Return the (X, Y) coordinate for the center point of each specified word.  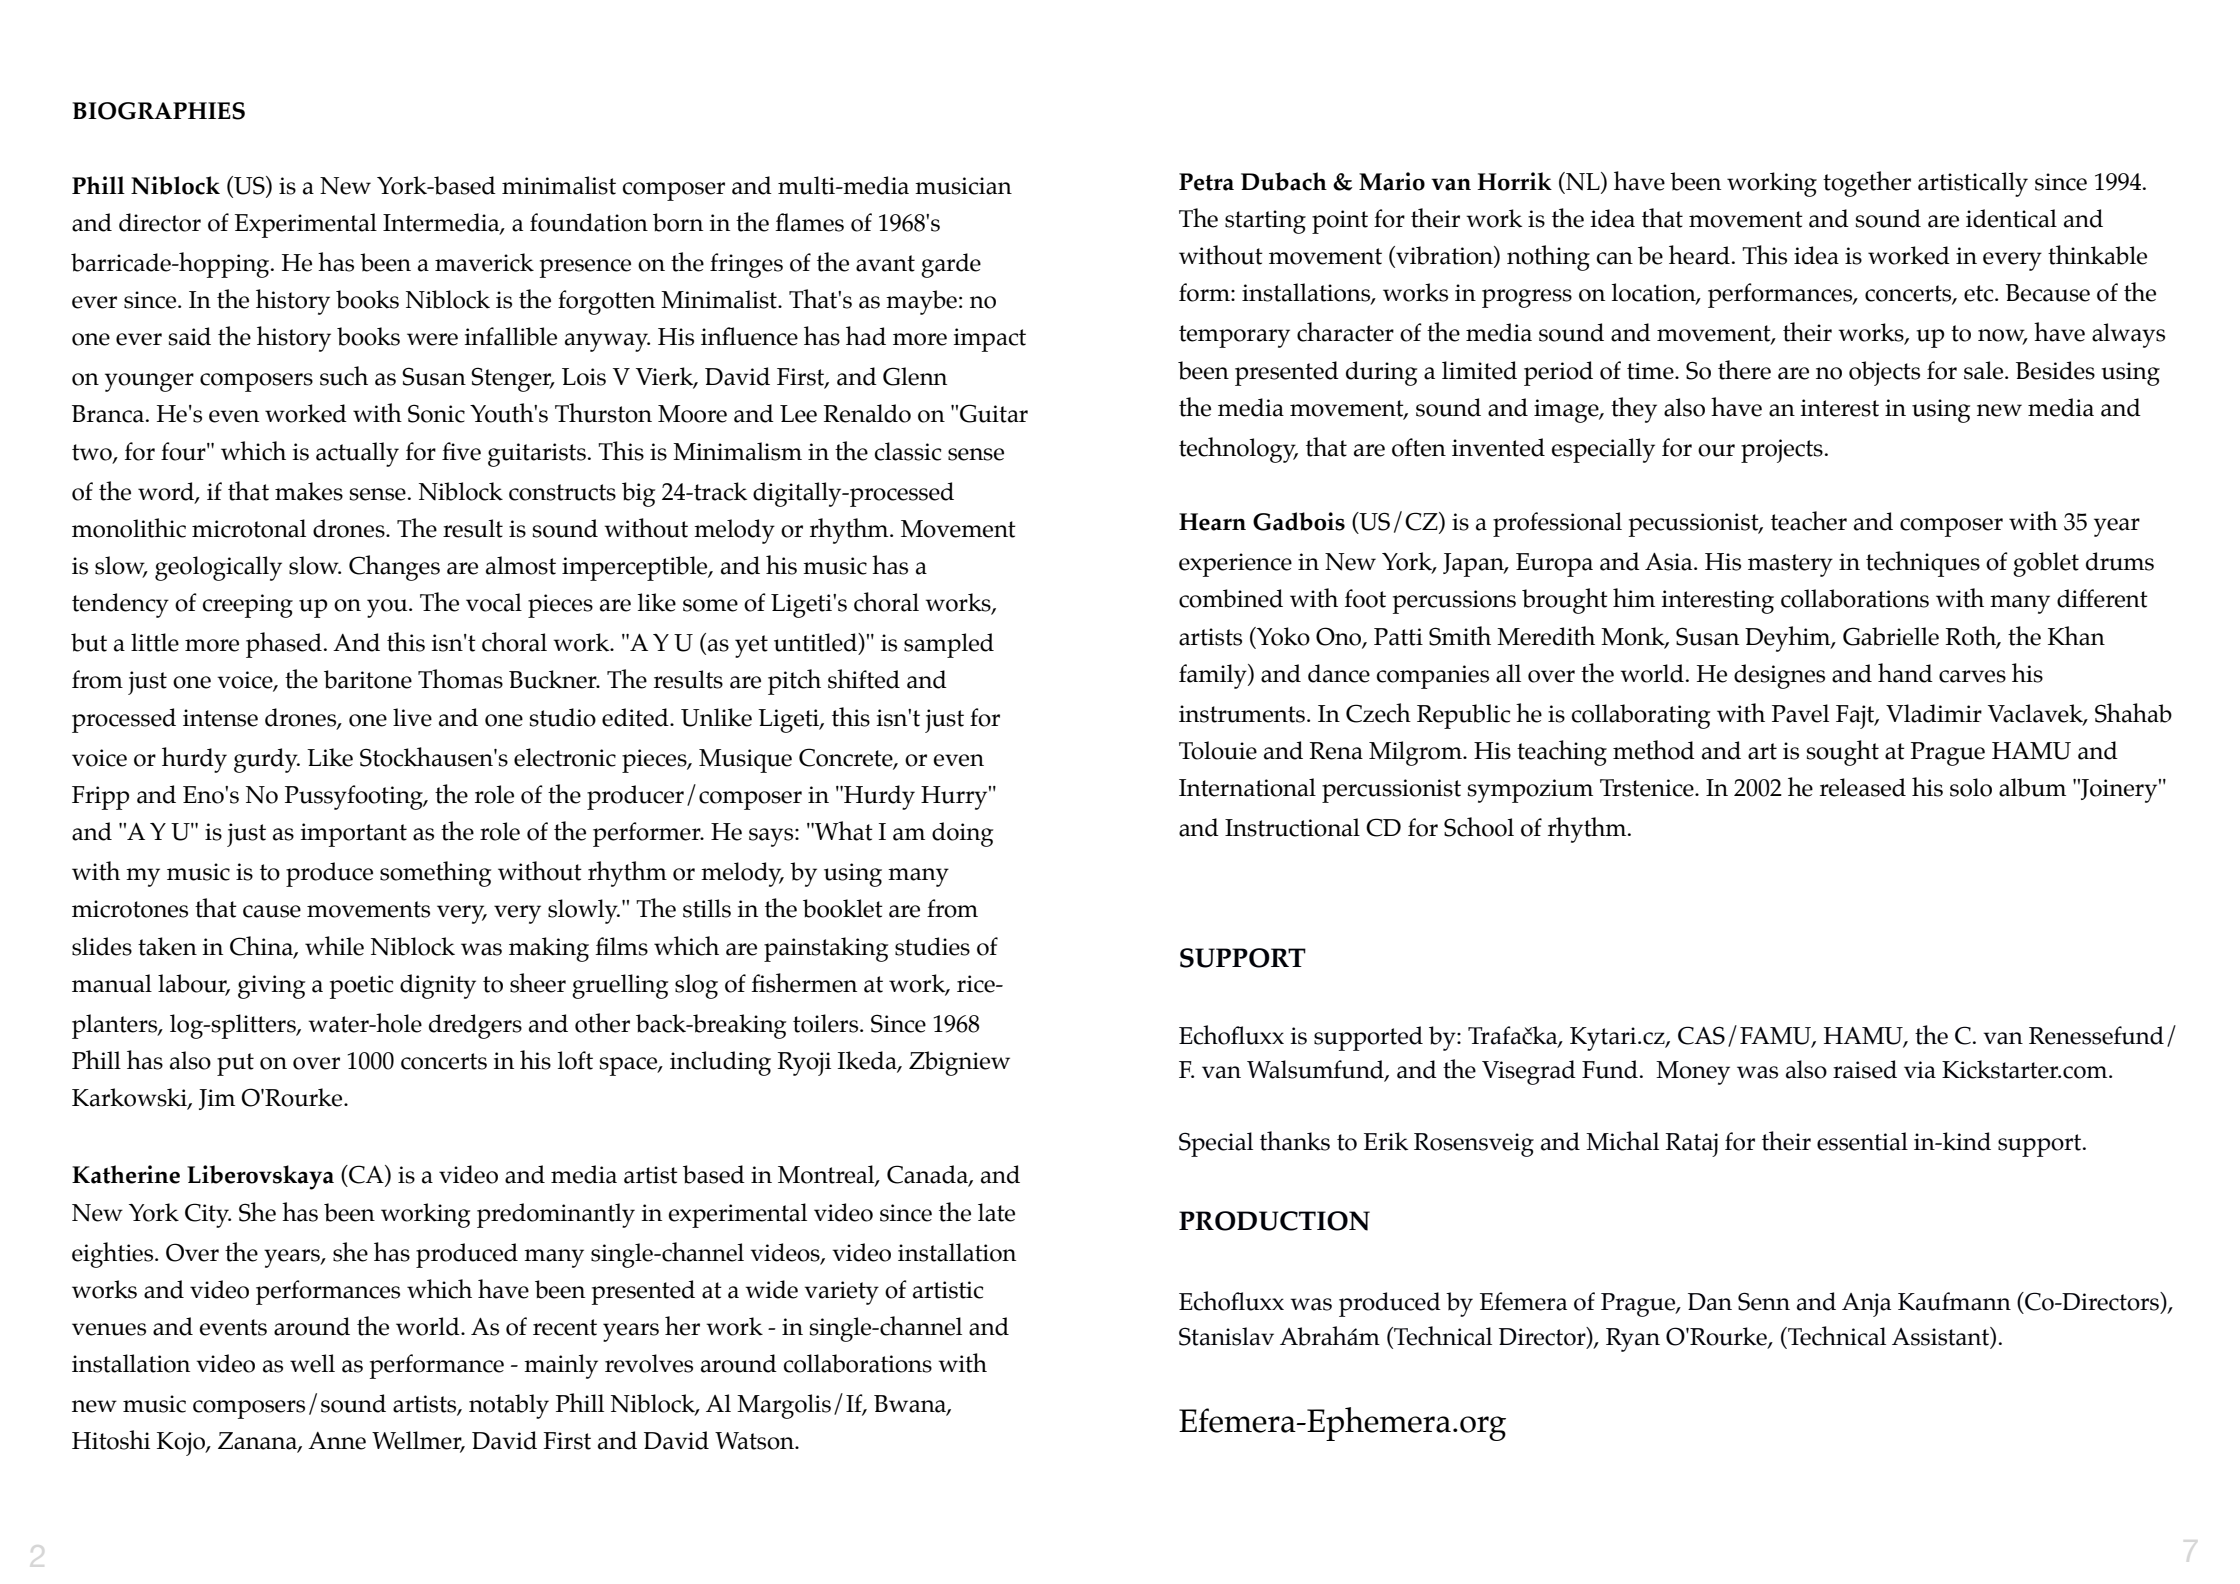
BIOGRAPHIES (158, 111)
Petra (1206, 182)
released (1863, 787)
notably (509, 1406)
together (1867, 184)
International (1247, 787)
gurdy (267, 760)
